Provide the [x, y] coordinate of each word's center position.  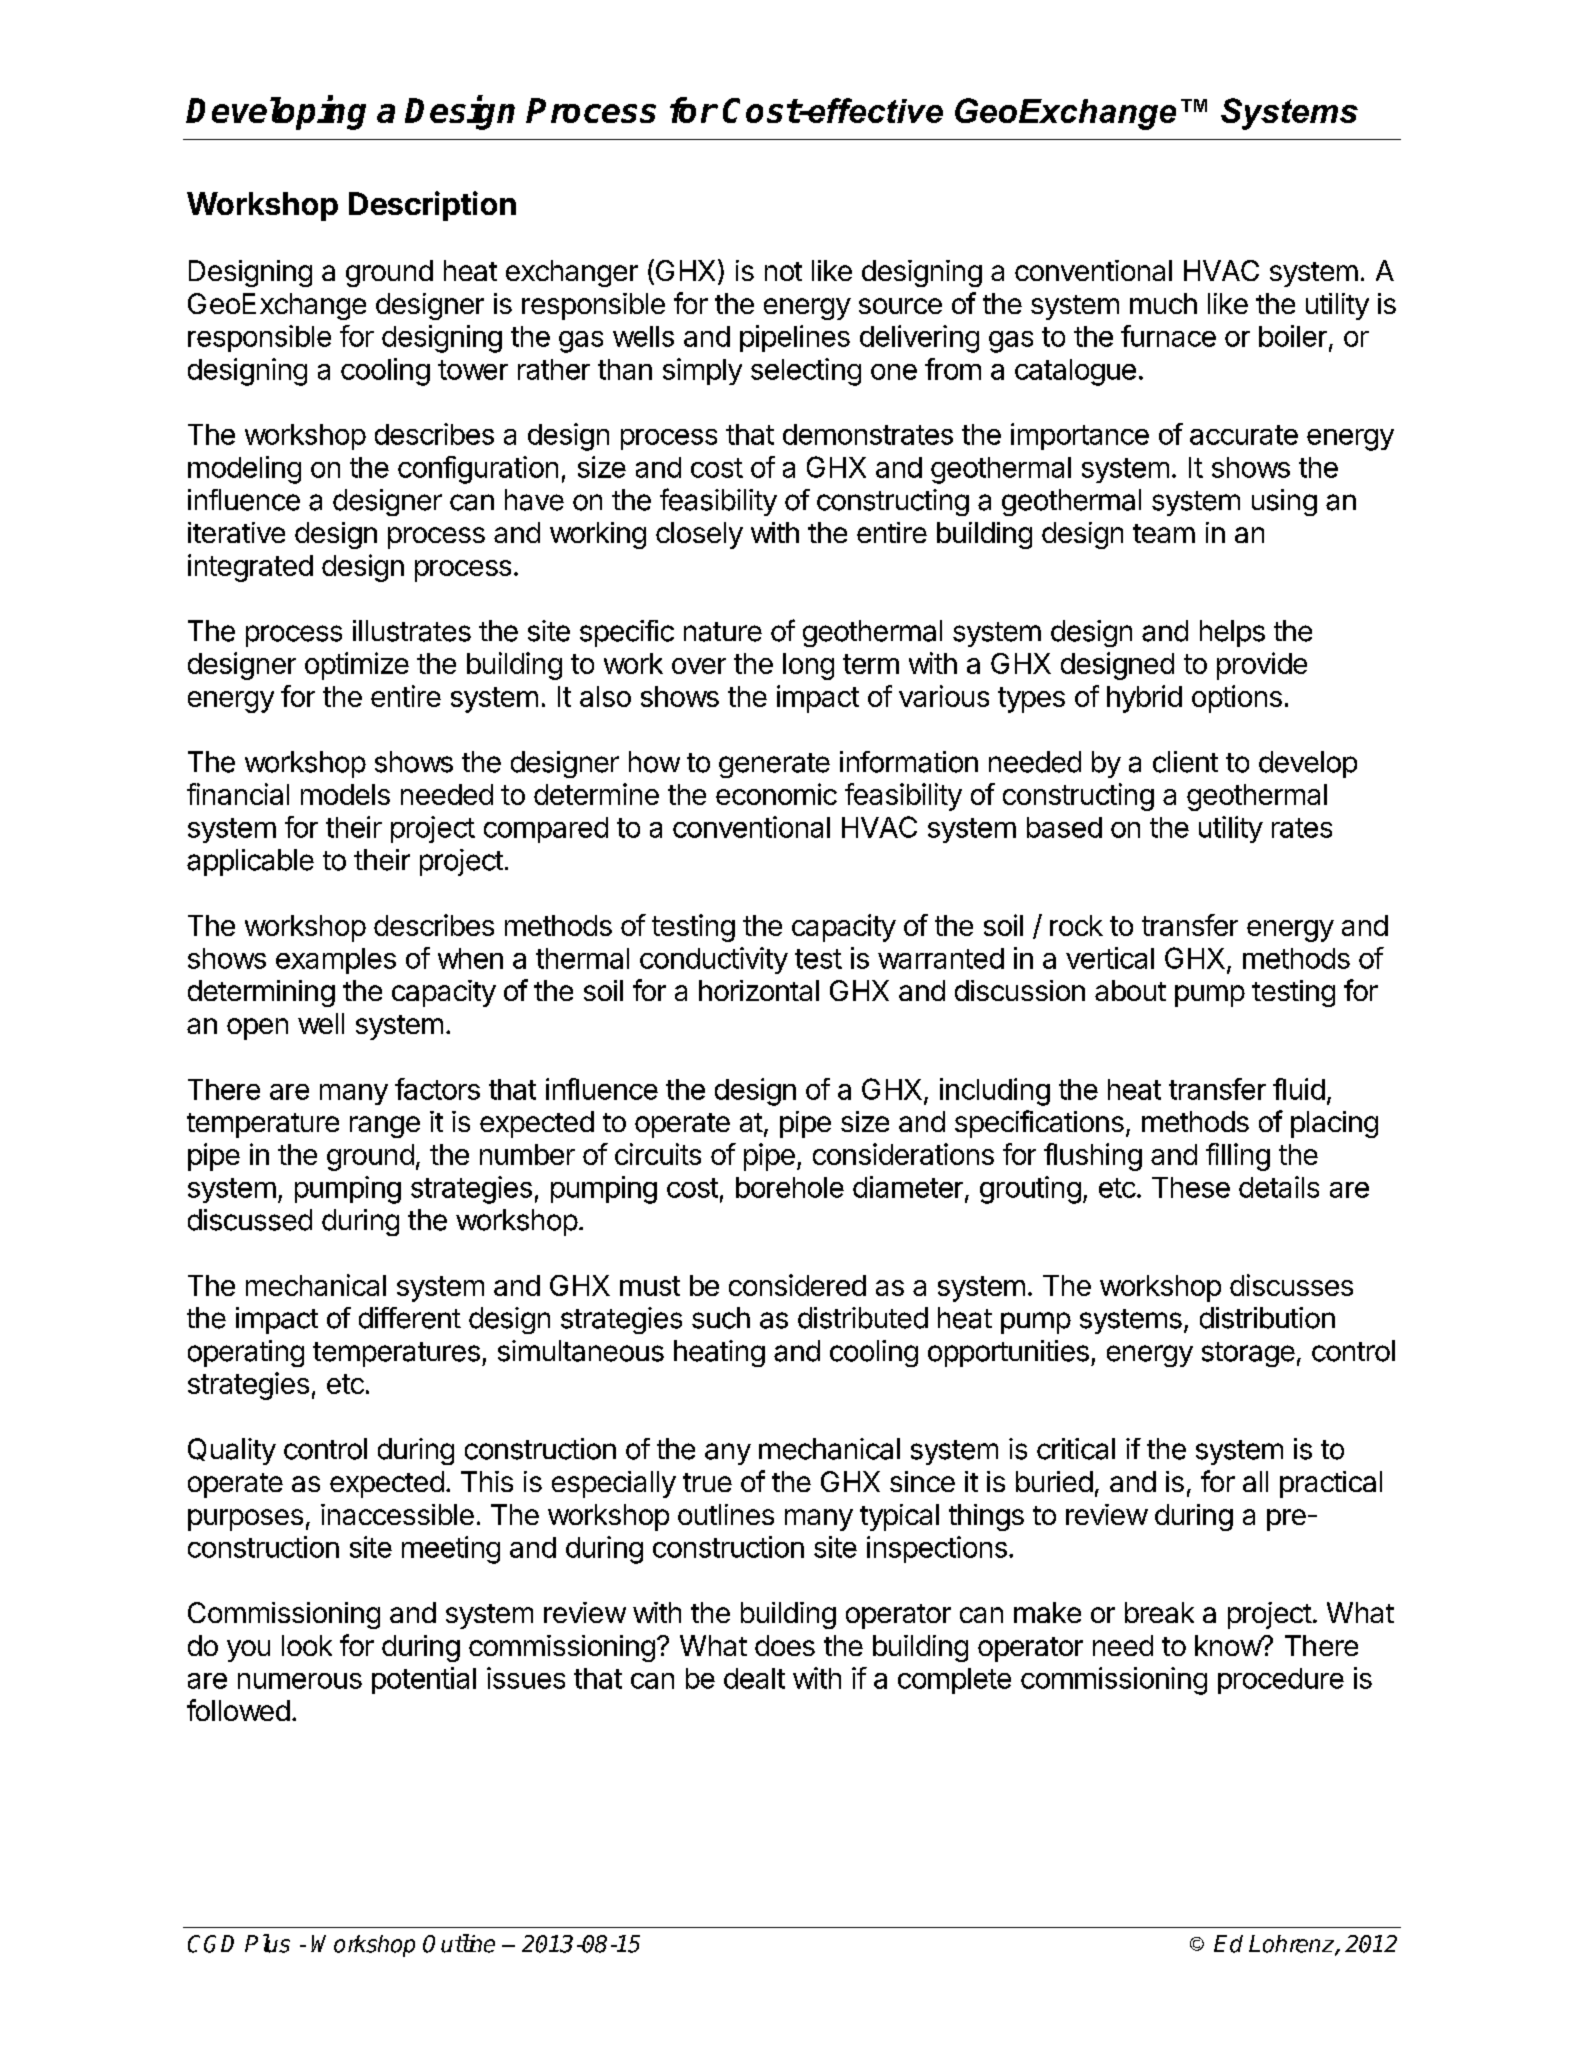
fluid [1299, 1089]
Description [432, 206]
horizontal [759, 990]
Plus [267, 1943]
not [783, 271]
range [385, 1127]
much [1163, 303]
